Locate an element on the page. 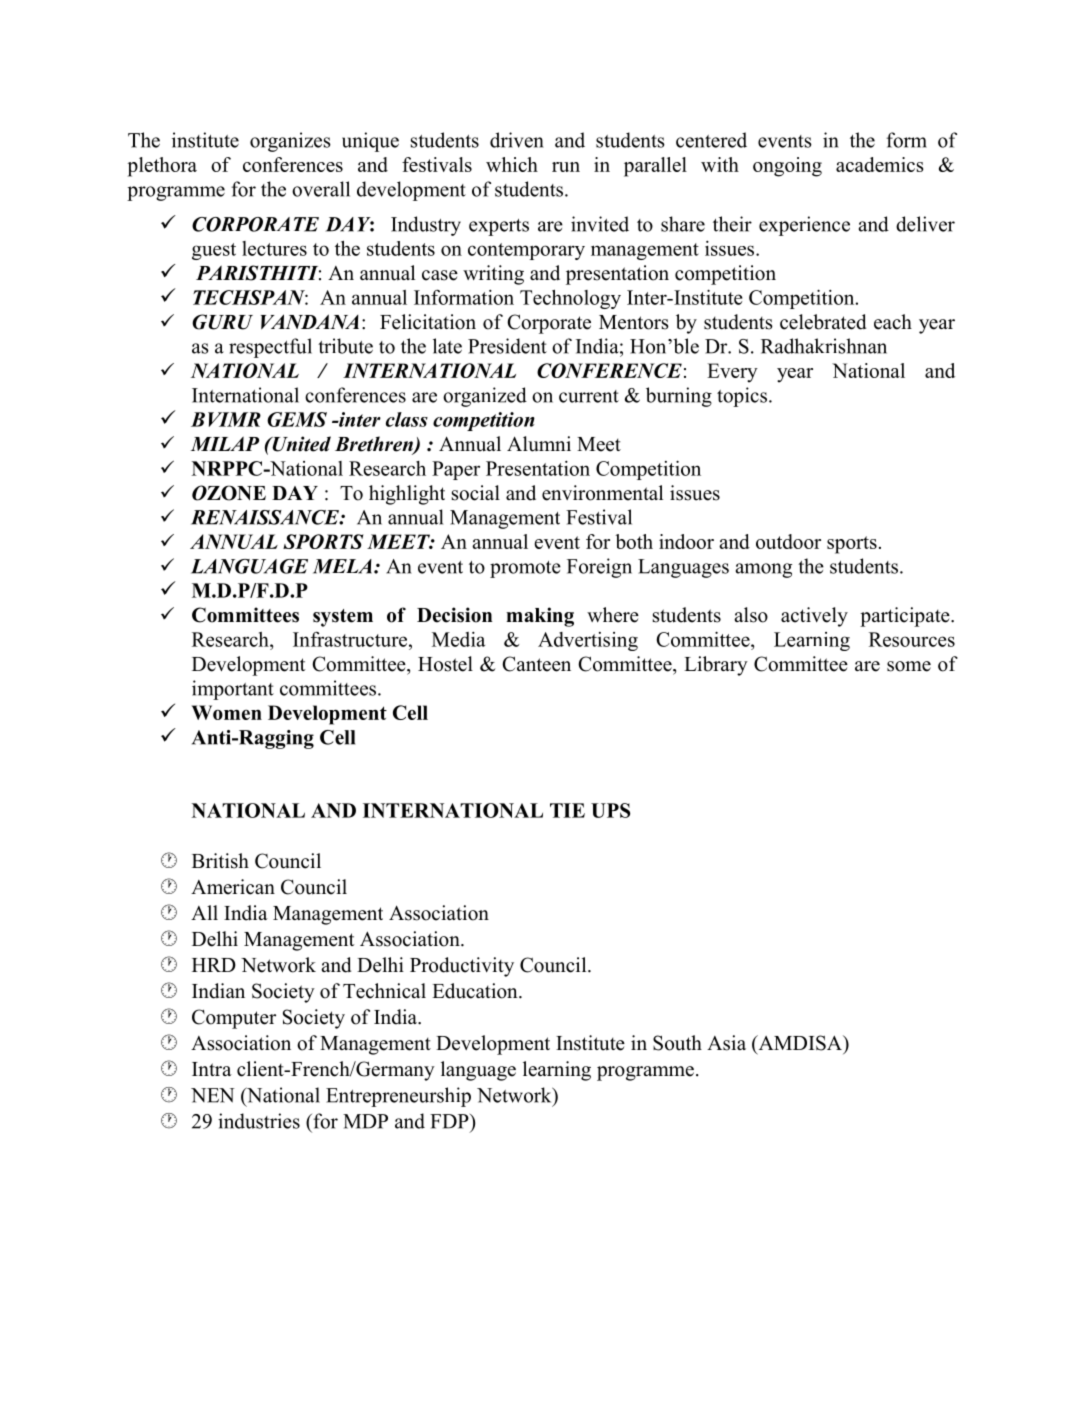  some is located at coordinates (909, 666).
